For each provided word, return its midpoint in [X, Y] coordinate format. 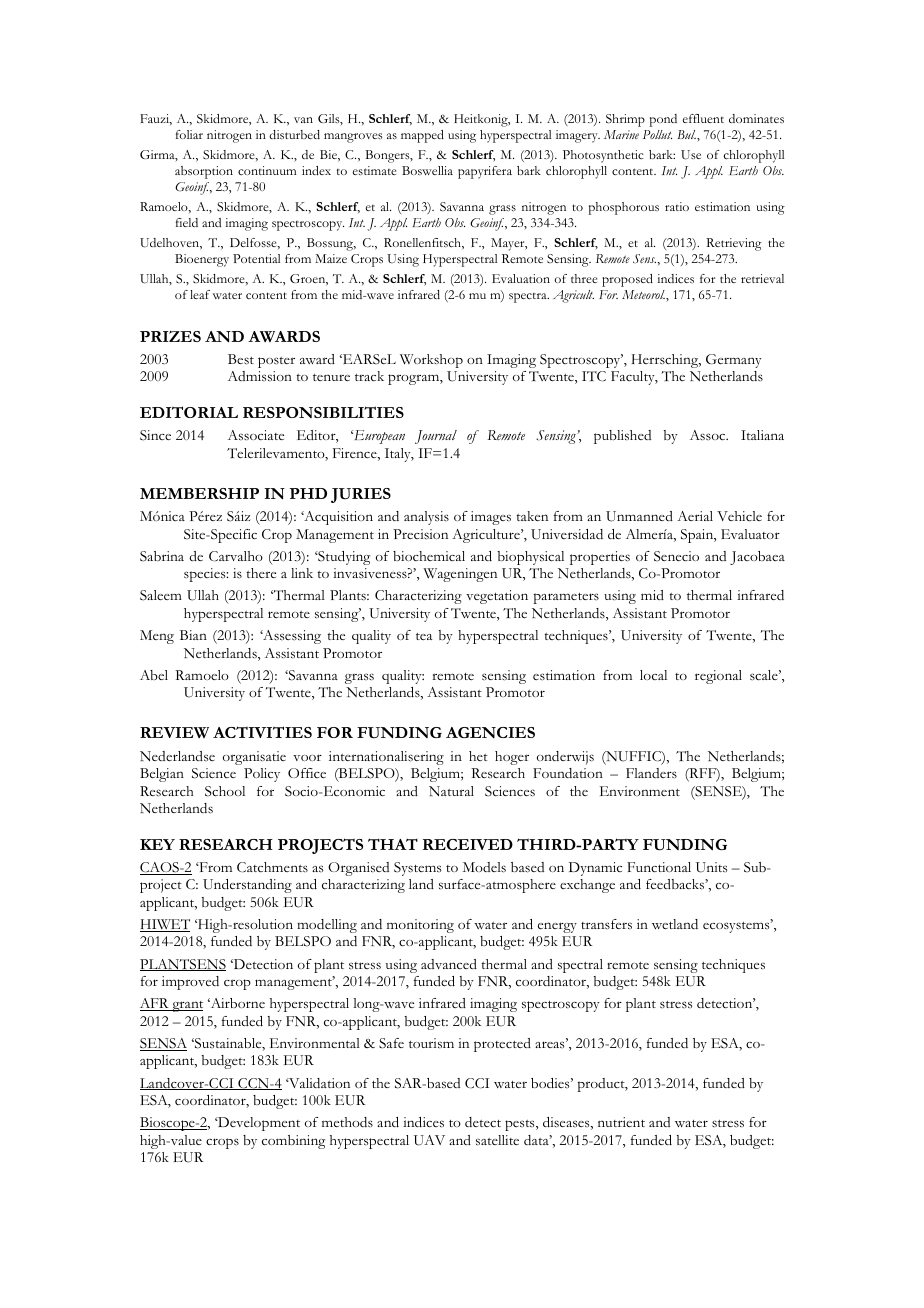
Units [711, 867]
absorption [204, 172]
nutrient [621, 1122]
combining [293, 1142]
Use [691, 155]
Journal [436, 437]
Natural [451, 791]
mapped [422, 136]
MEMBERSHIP [199, 493]
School [225, 791]
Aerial [695, 516]
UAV [429, 1140]
